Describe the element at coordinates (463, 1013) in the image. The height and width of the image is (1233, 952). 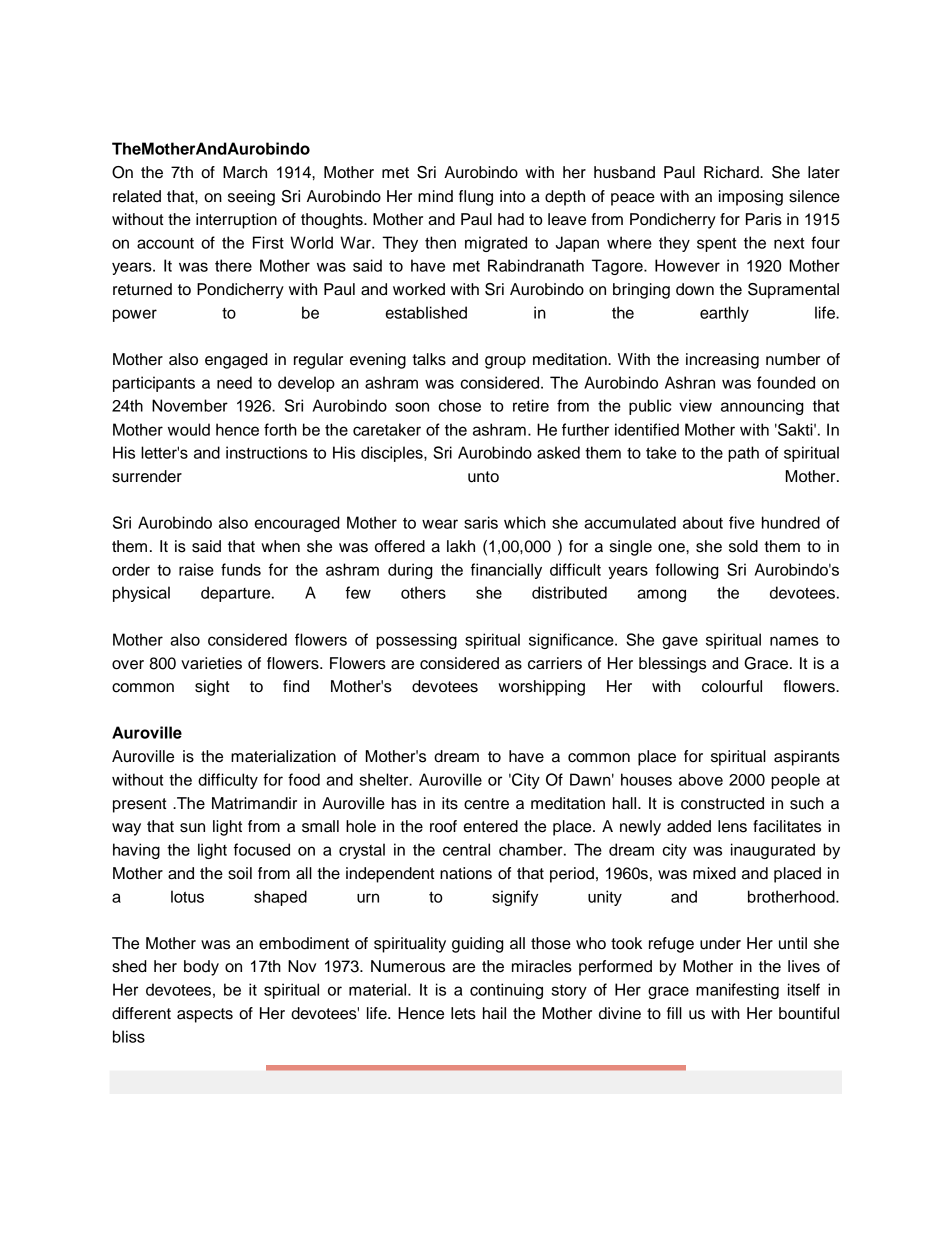
I see `lets` at that location.
